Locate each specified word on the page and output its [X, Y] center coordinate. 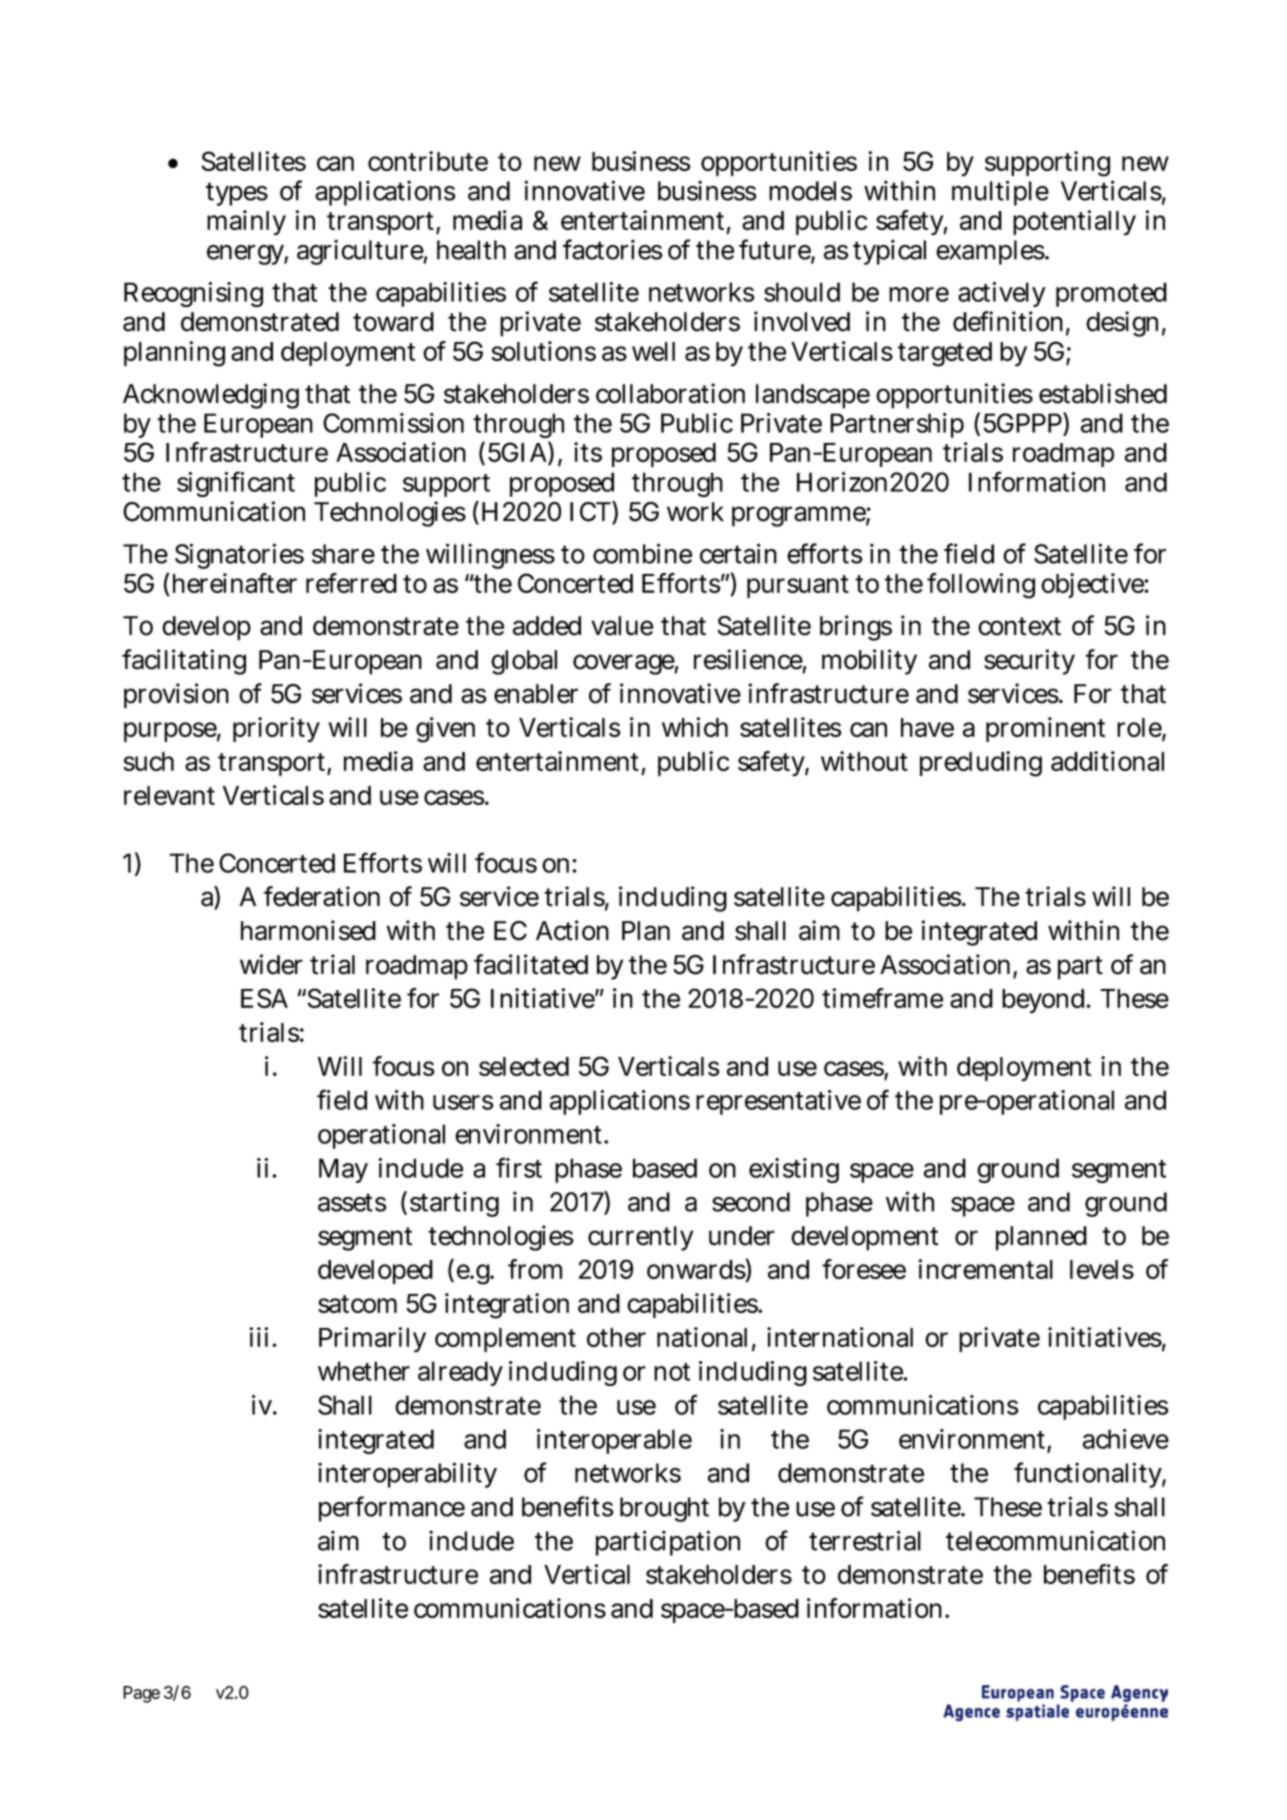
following [981, 586]
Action [572, 930]
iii [261, 1337]
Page [141, 1694]
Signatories [239, 556]
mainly [246, 223]
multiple [1000, 193]
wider [271, 964]
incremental [985, 1269]
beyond [1045, 1001]
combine [642, 553]
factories [613, 249]
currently [641, 1238]
